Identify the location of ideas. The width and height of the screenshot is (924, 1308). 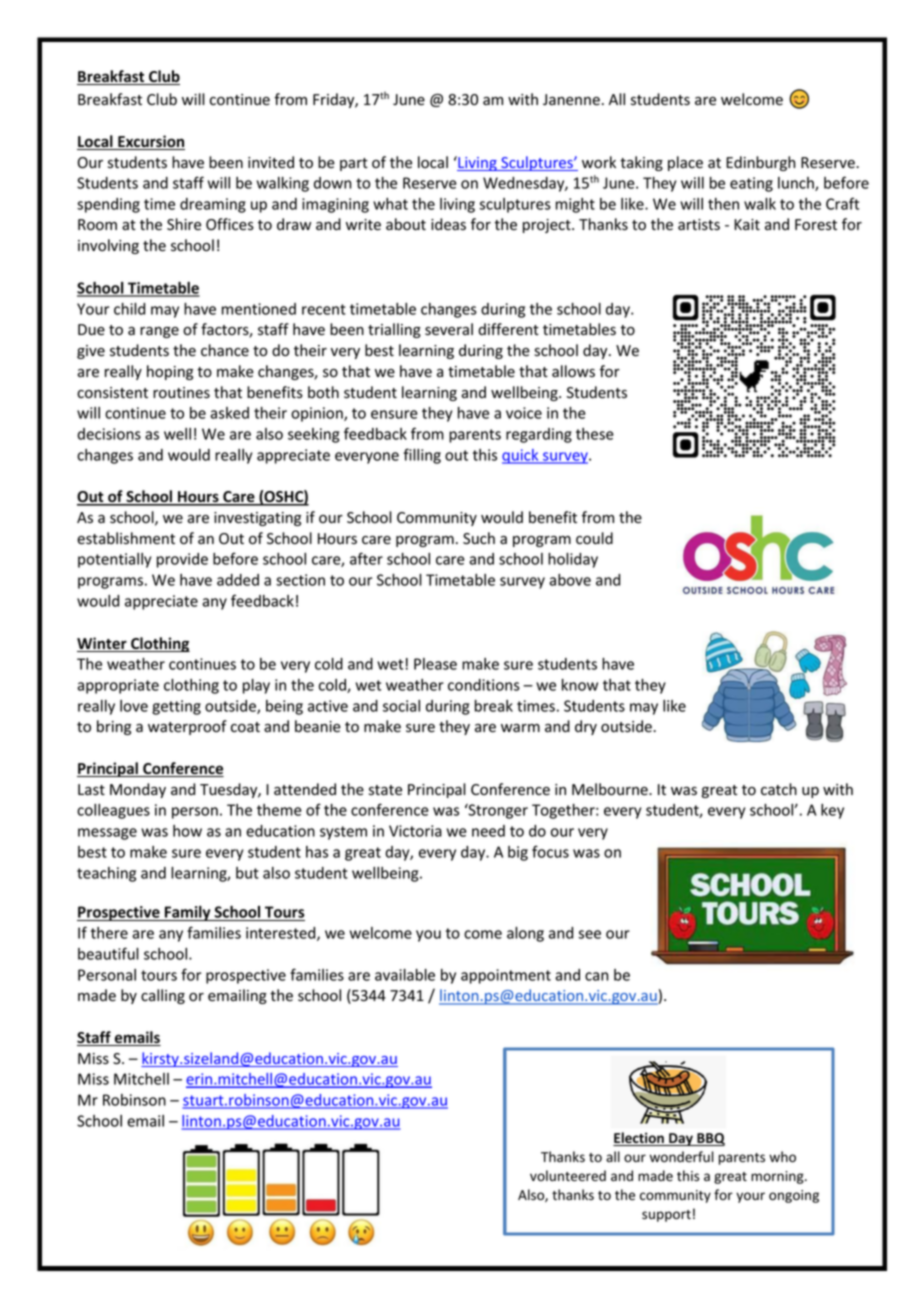
(448, 224).
